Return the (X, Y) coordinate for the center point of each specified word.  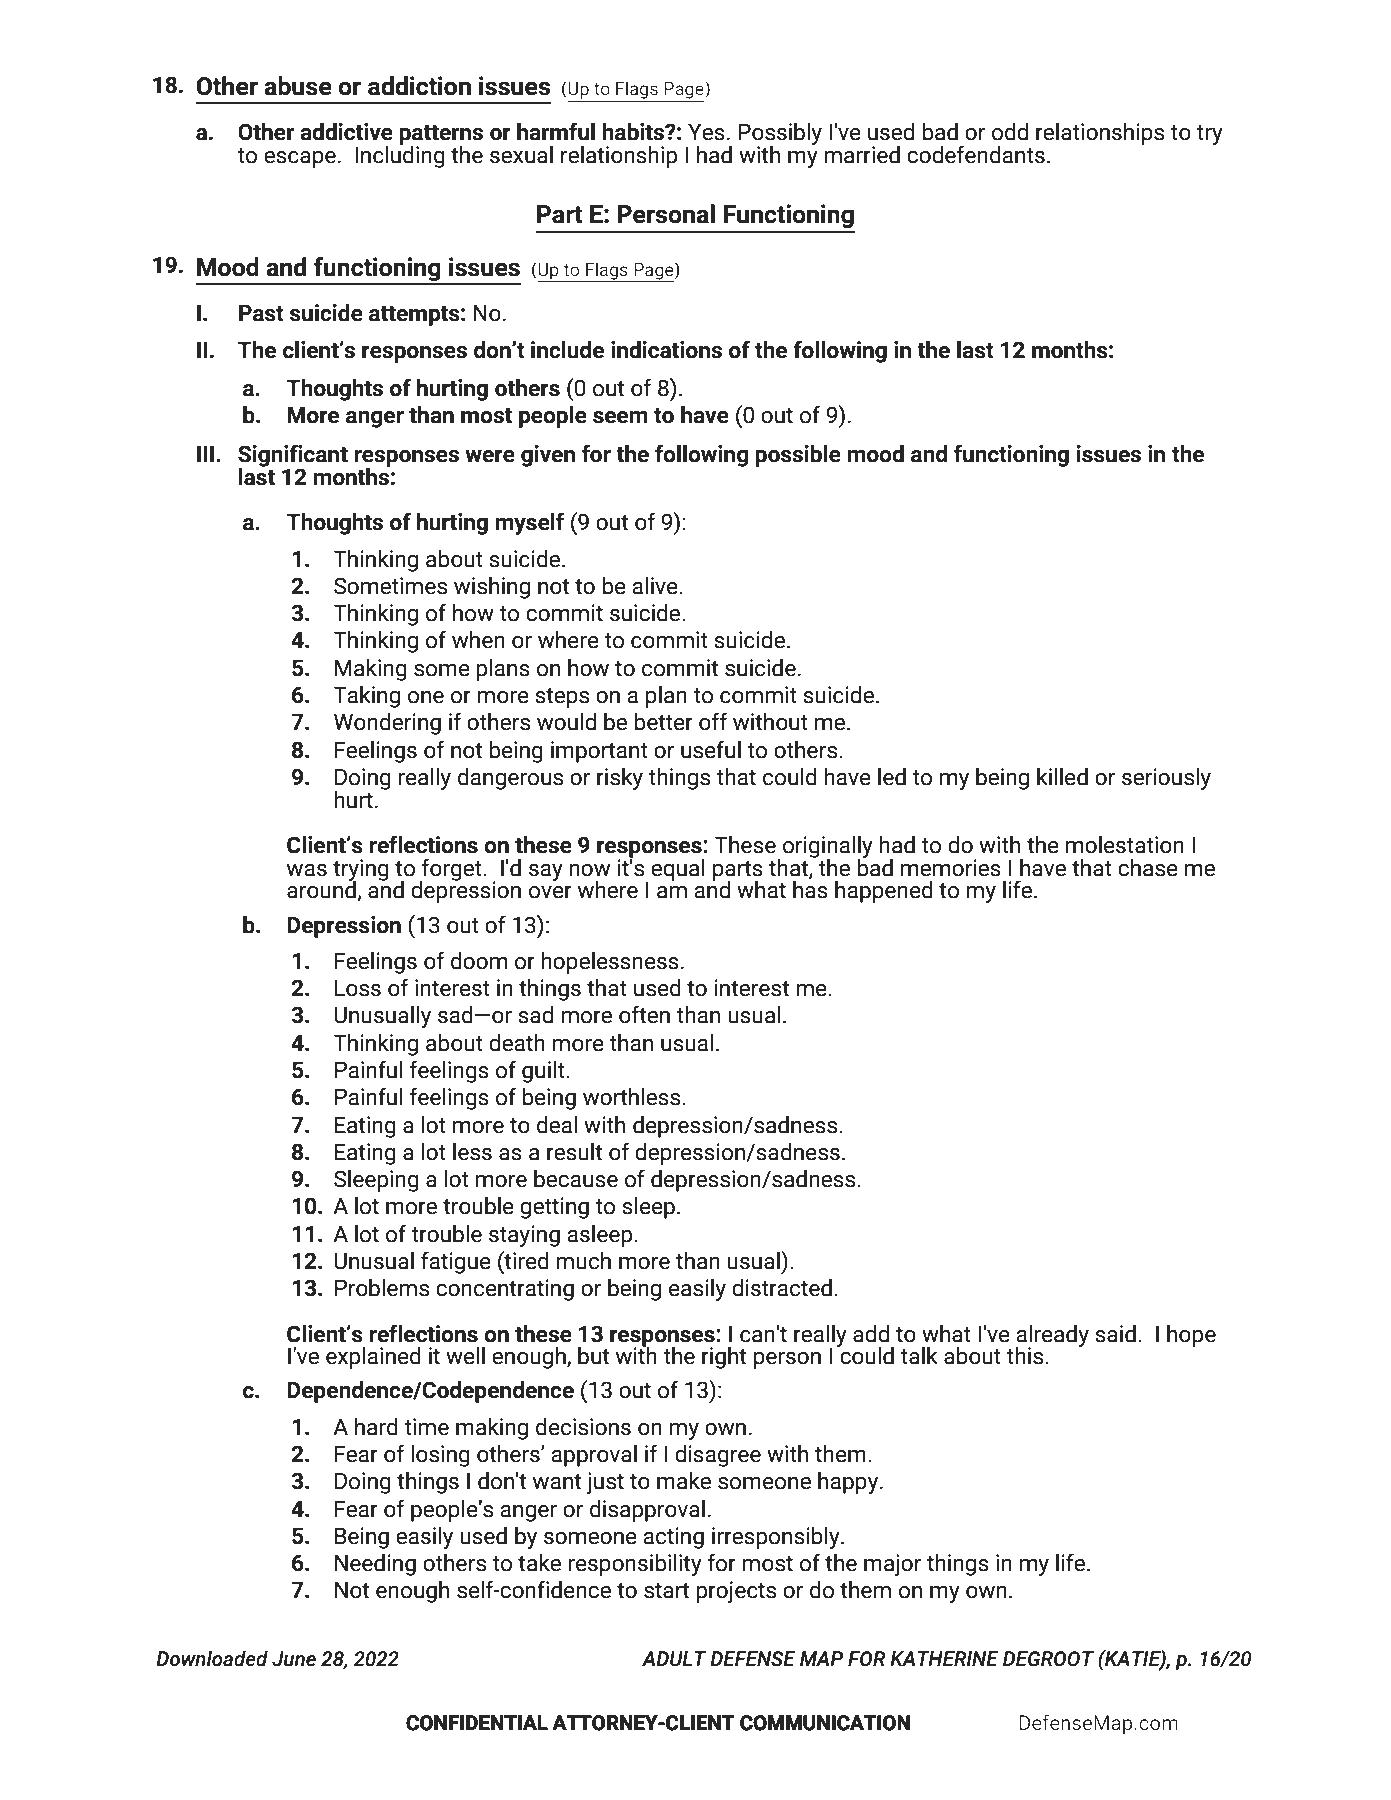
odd (1010, 132)
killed (1062, 777)
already (1052, 1337)
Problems (382, 1288)
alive (656, 586)
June (294, 1659)
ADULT (674, 1659)
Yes (706, 132)
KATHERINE (944, 1658)
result (574, 1152)
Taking (366, 697)
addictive (346, 132)
